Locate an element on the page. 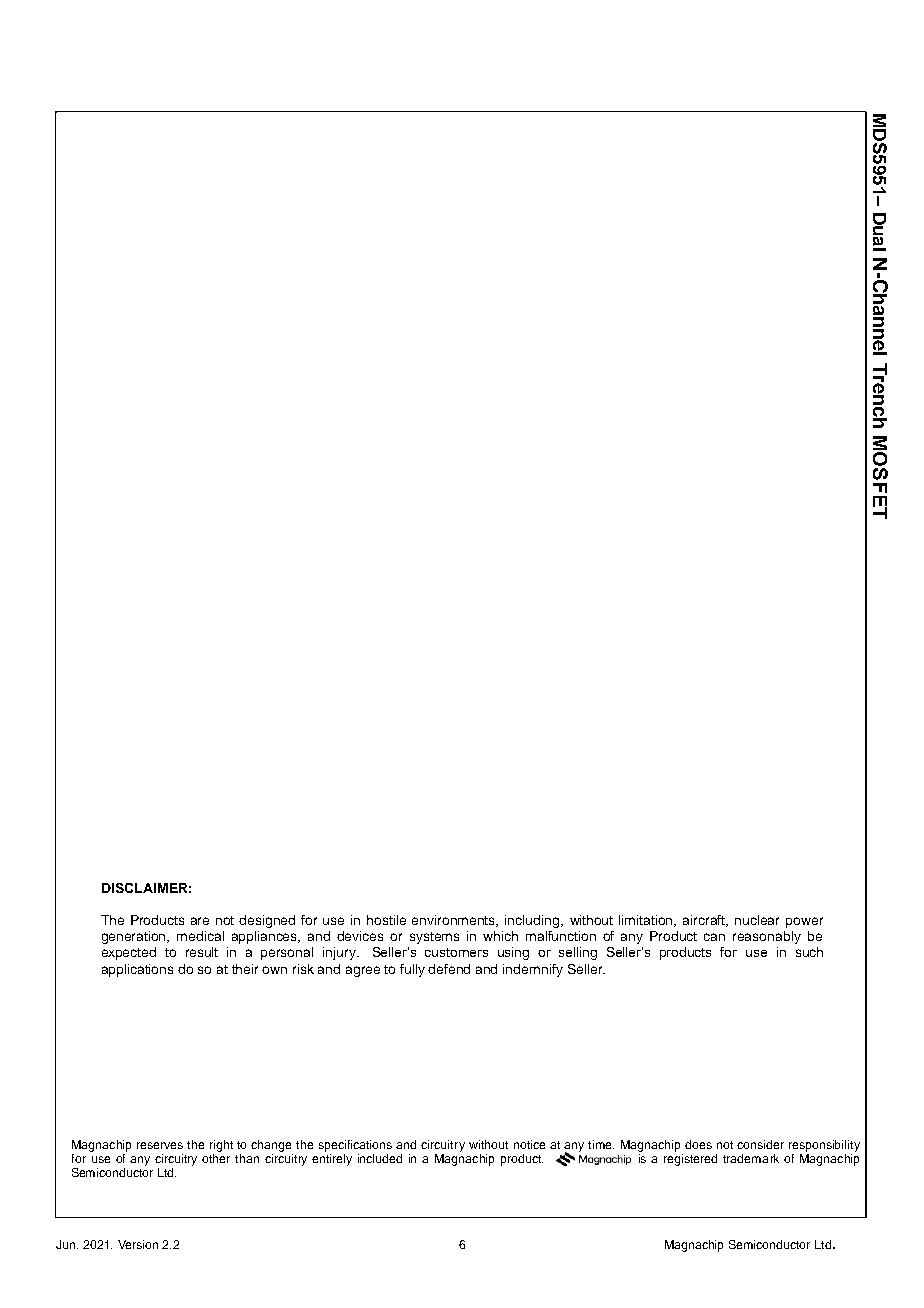 The height and width of the document is (1308, 924). systems is located at coordinates (434, 938).
